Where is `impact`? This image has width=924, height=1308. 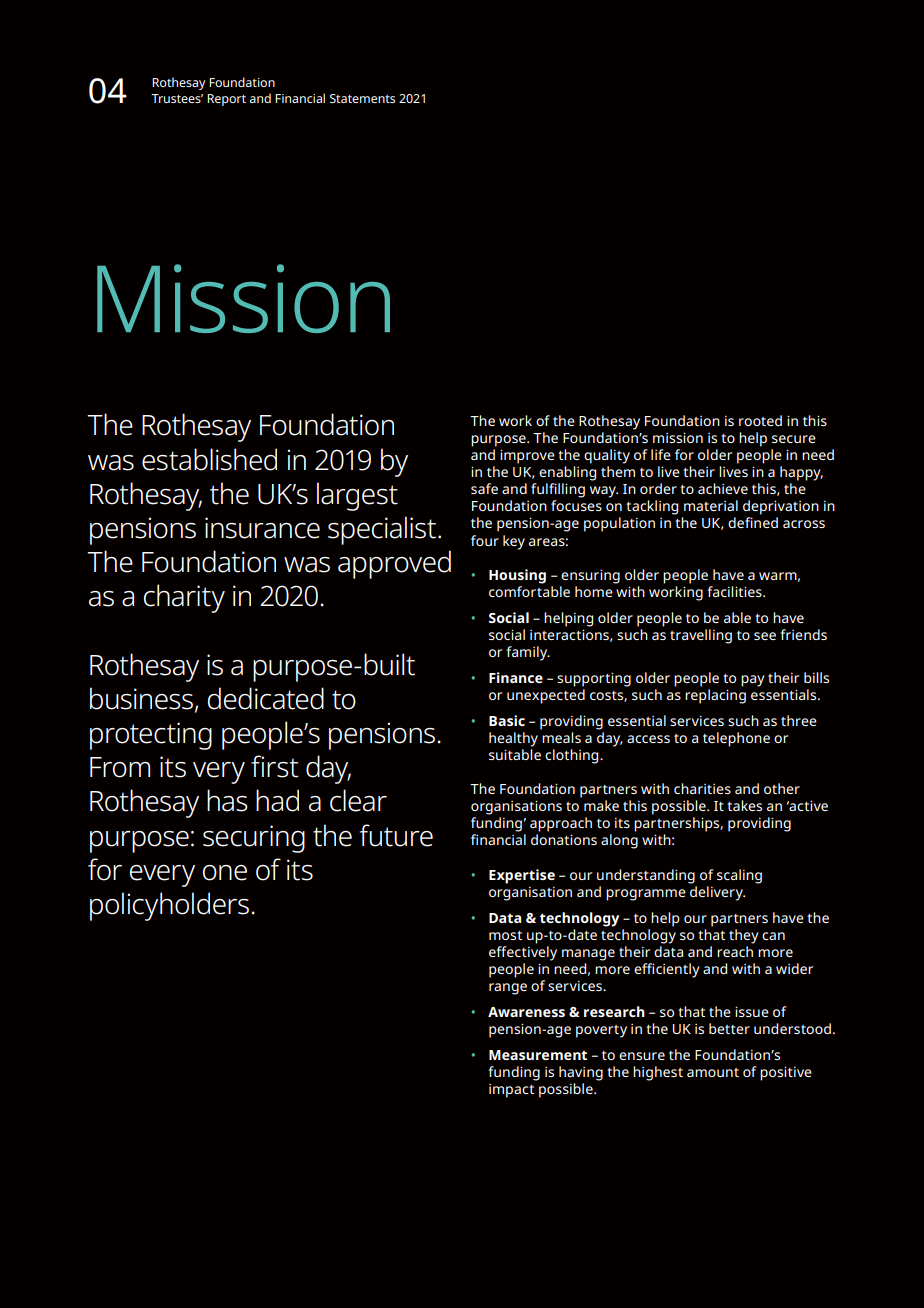 impact is located at coordinates (511, 1091).
